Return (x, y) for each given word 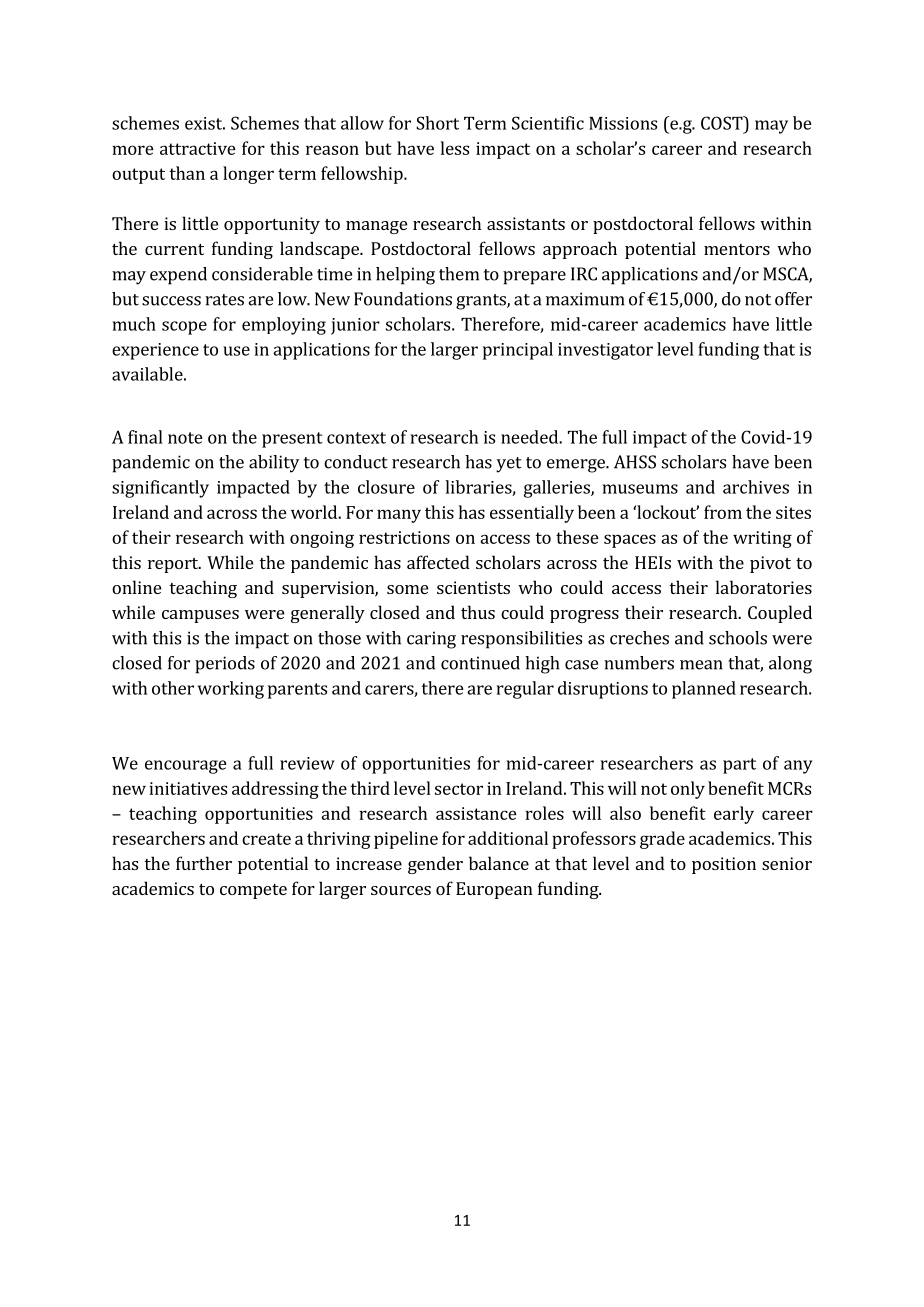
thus (478, 612)
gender (435, 865)
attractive (198, 148)
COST (723, 123)
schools (738, 638)
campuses (200, 616)
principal (518, 351)
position (724, 865)
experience (155, 351)
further (204, 863)
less (455, 148)
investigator (605, 351)
